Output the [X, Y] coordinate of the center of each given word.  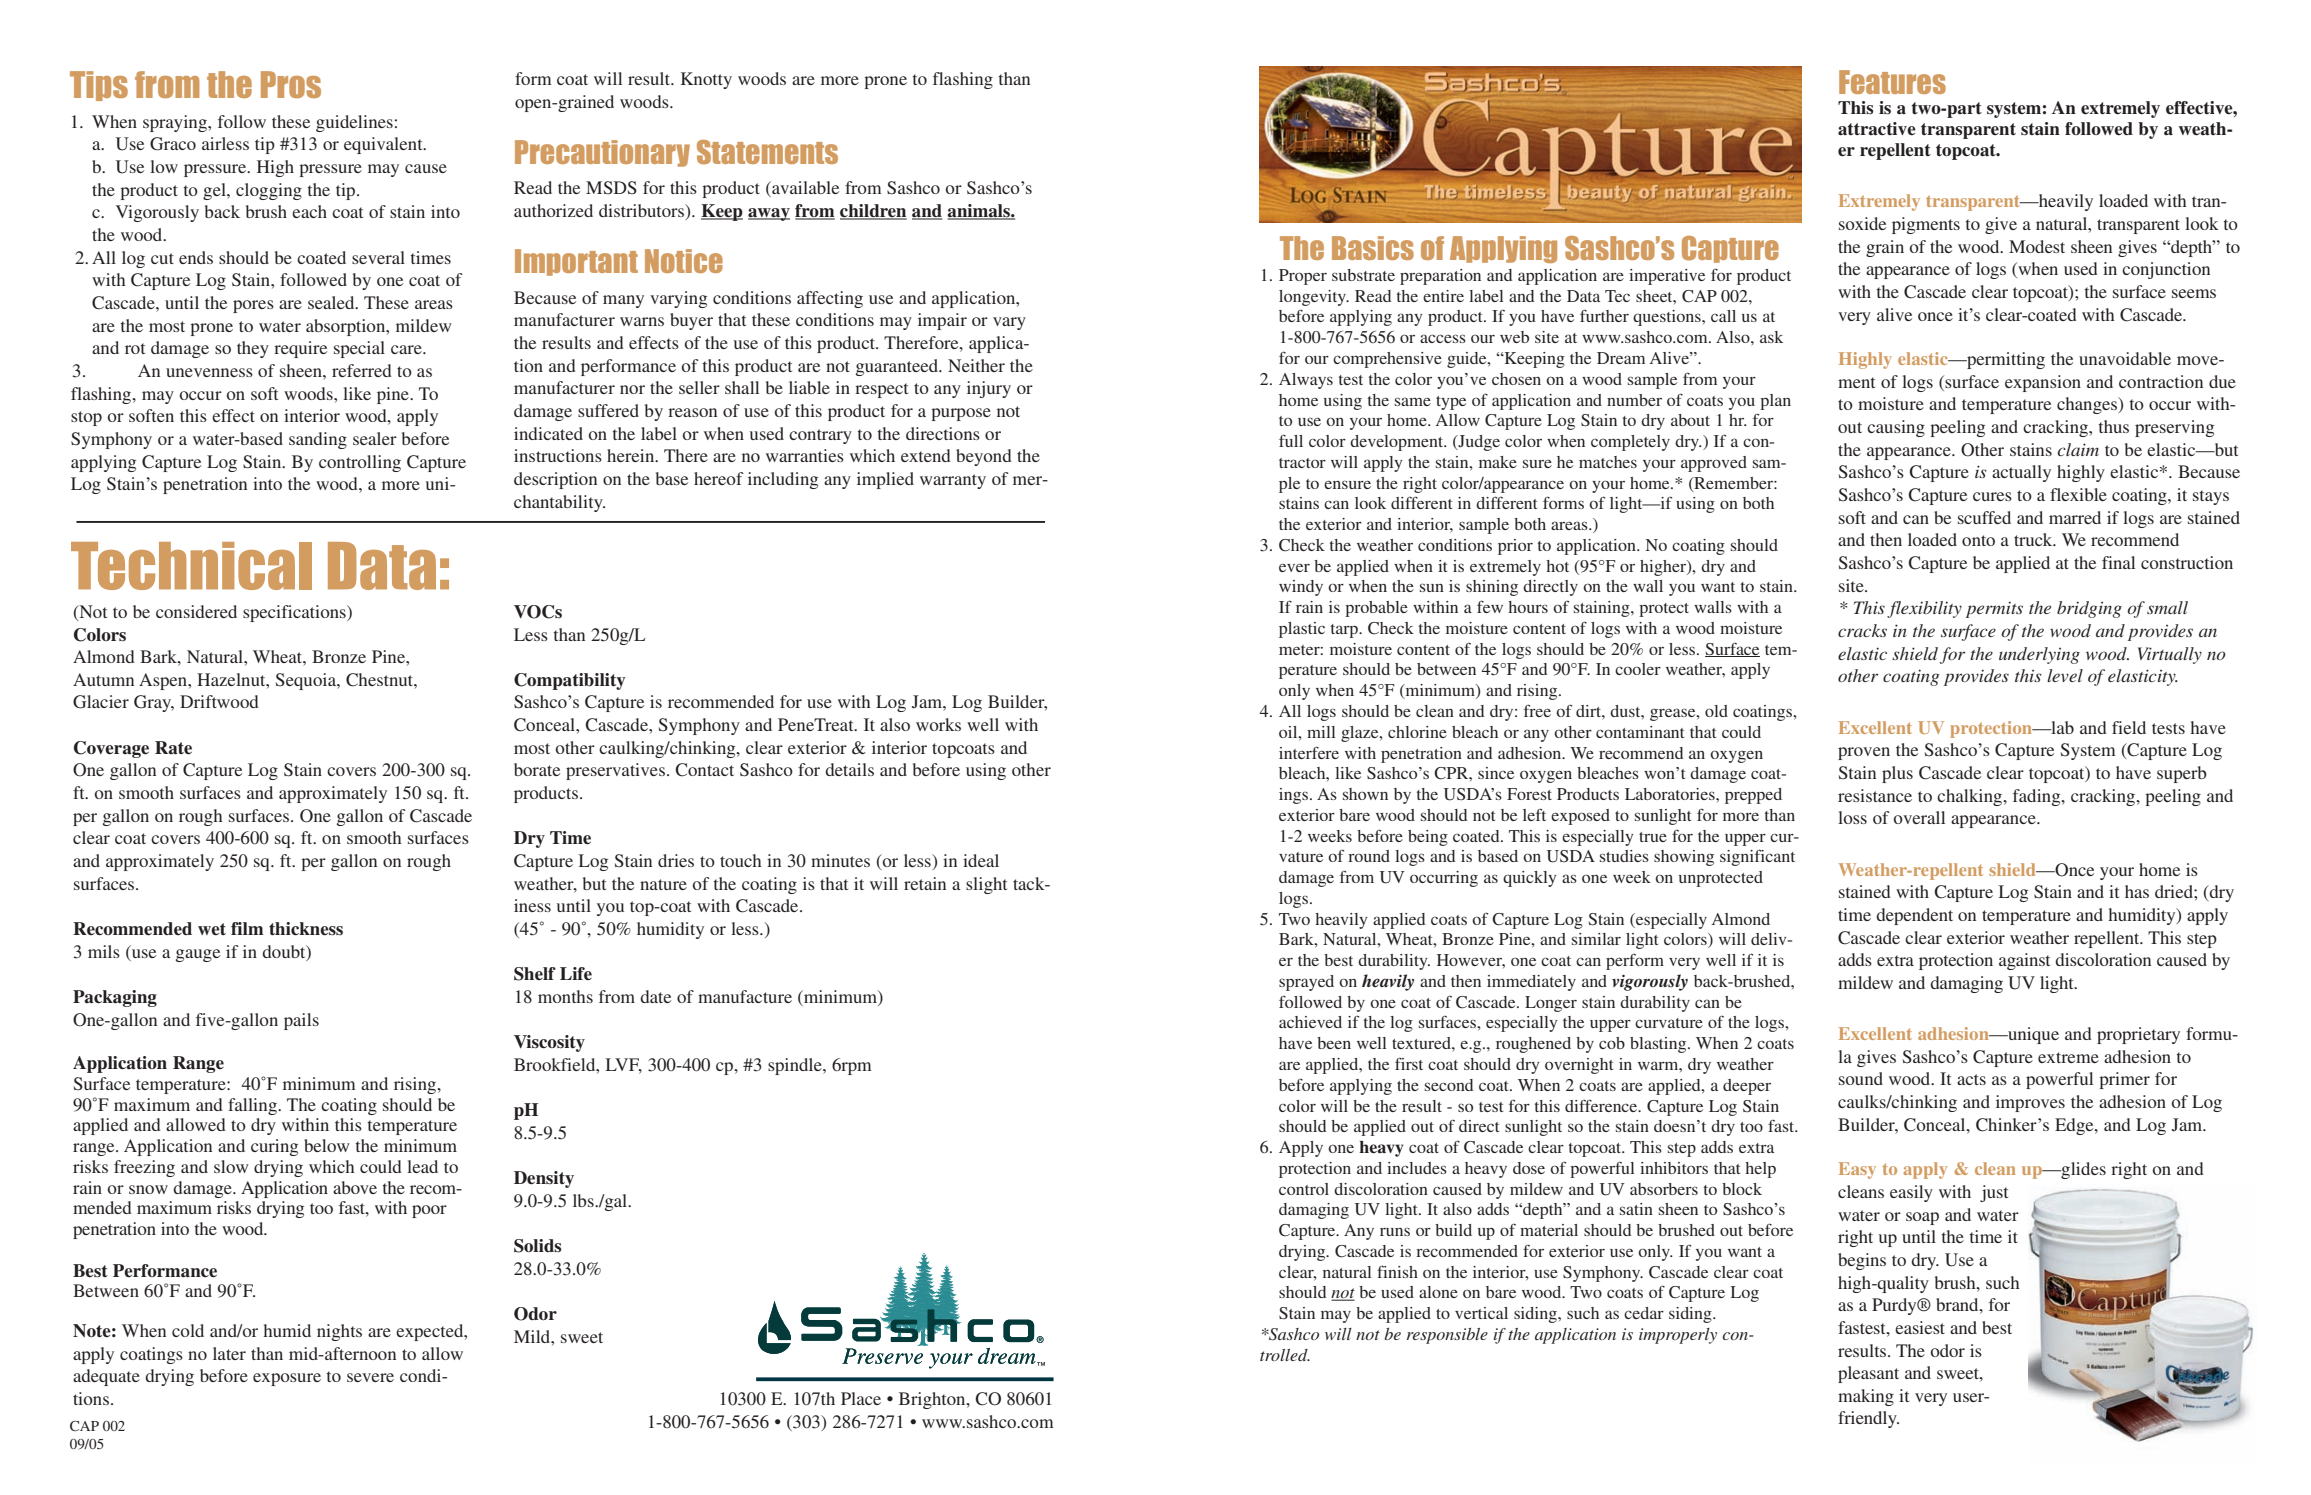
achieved [1310, 1022]
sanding [318, 440]
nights [339, 1332]
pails [301, 1021]
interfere [1309, 752]
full [1291, 440]
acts [1971, 1079]
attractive [1877, 129]
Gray [154, 703]
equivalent [384, 145]
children [873, 212]
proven [1864, 753]
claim [2078, 449]
